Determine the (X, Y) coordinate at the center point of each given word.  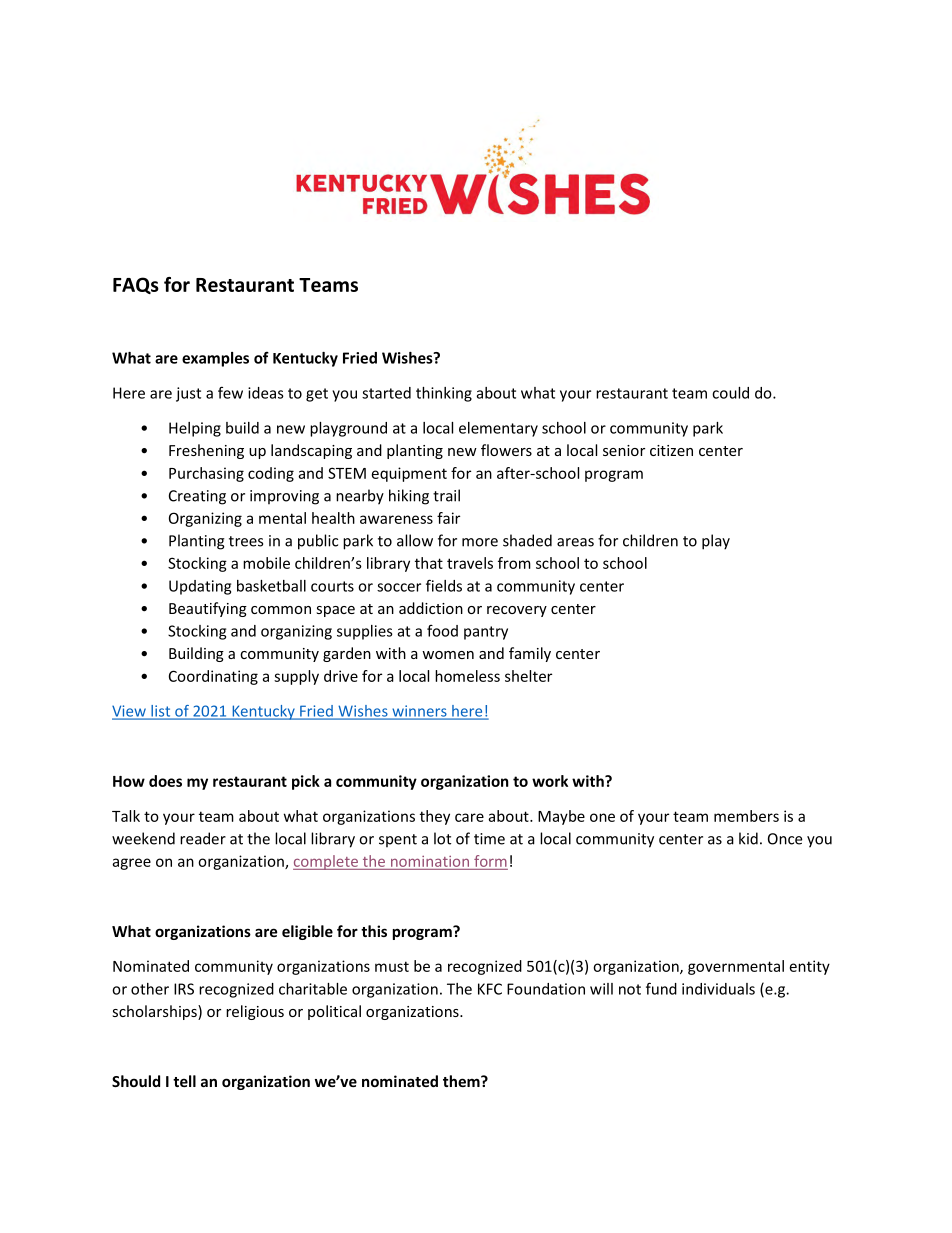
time (489, 839)
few (230, 392)
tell (184, 1081)
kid (748, 838)
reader (203, 838)
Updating (200, 587)
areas (575, 542)
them (462, 1081)
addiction (431, 608)
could (730, 393)
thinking (444, 394)
